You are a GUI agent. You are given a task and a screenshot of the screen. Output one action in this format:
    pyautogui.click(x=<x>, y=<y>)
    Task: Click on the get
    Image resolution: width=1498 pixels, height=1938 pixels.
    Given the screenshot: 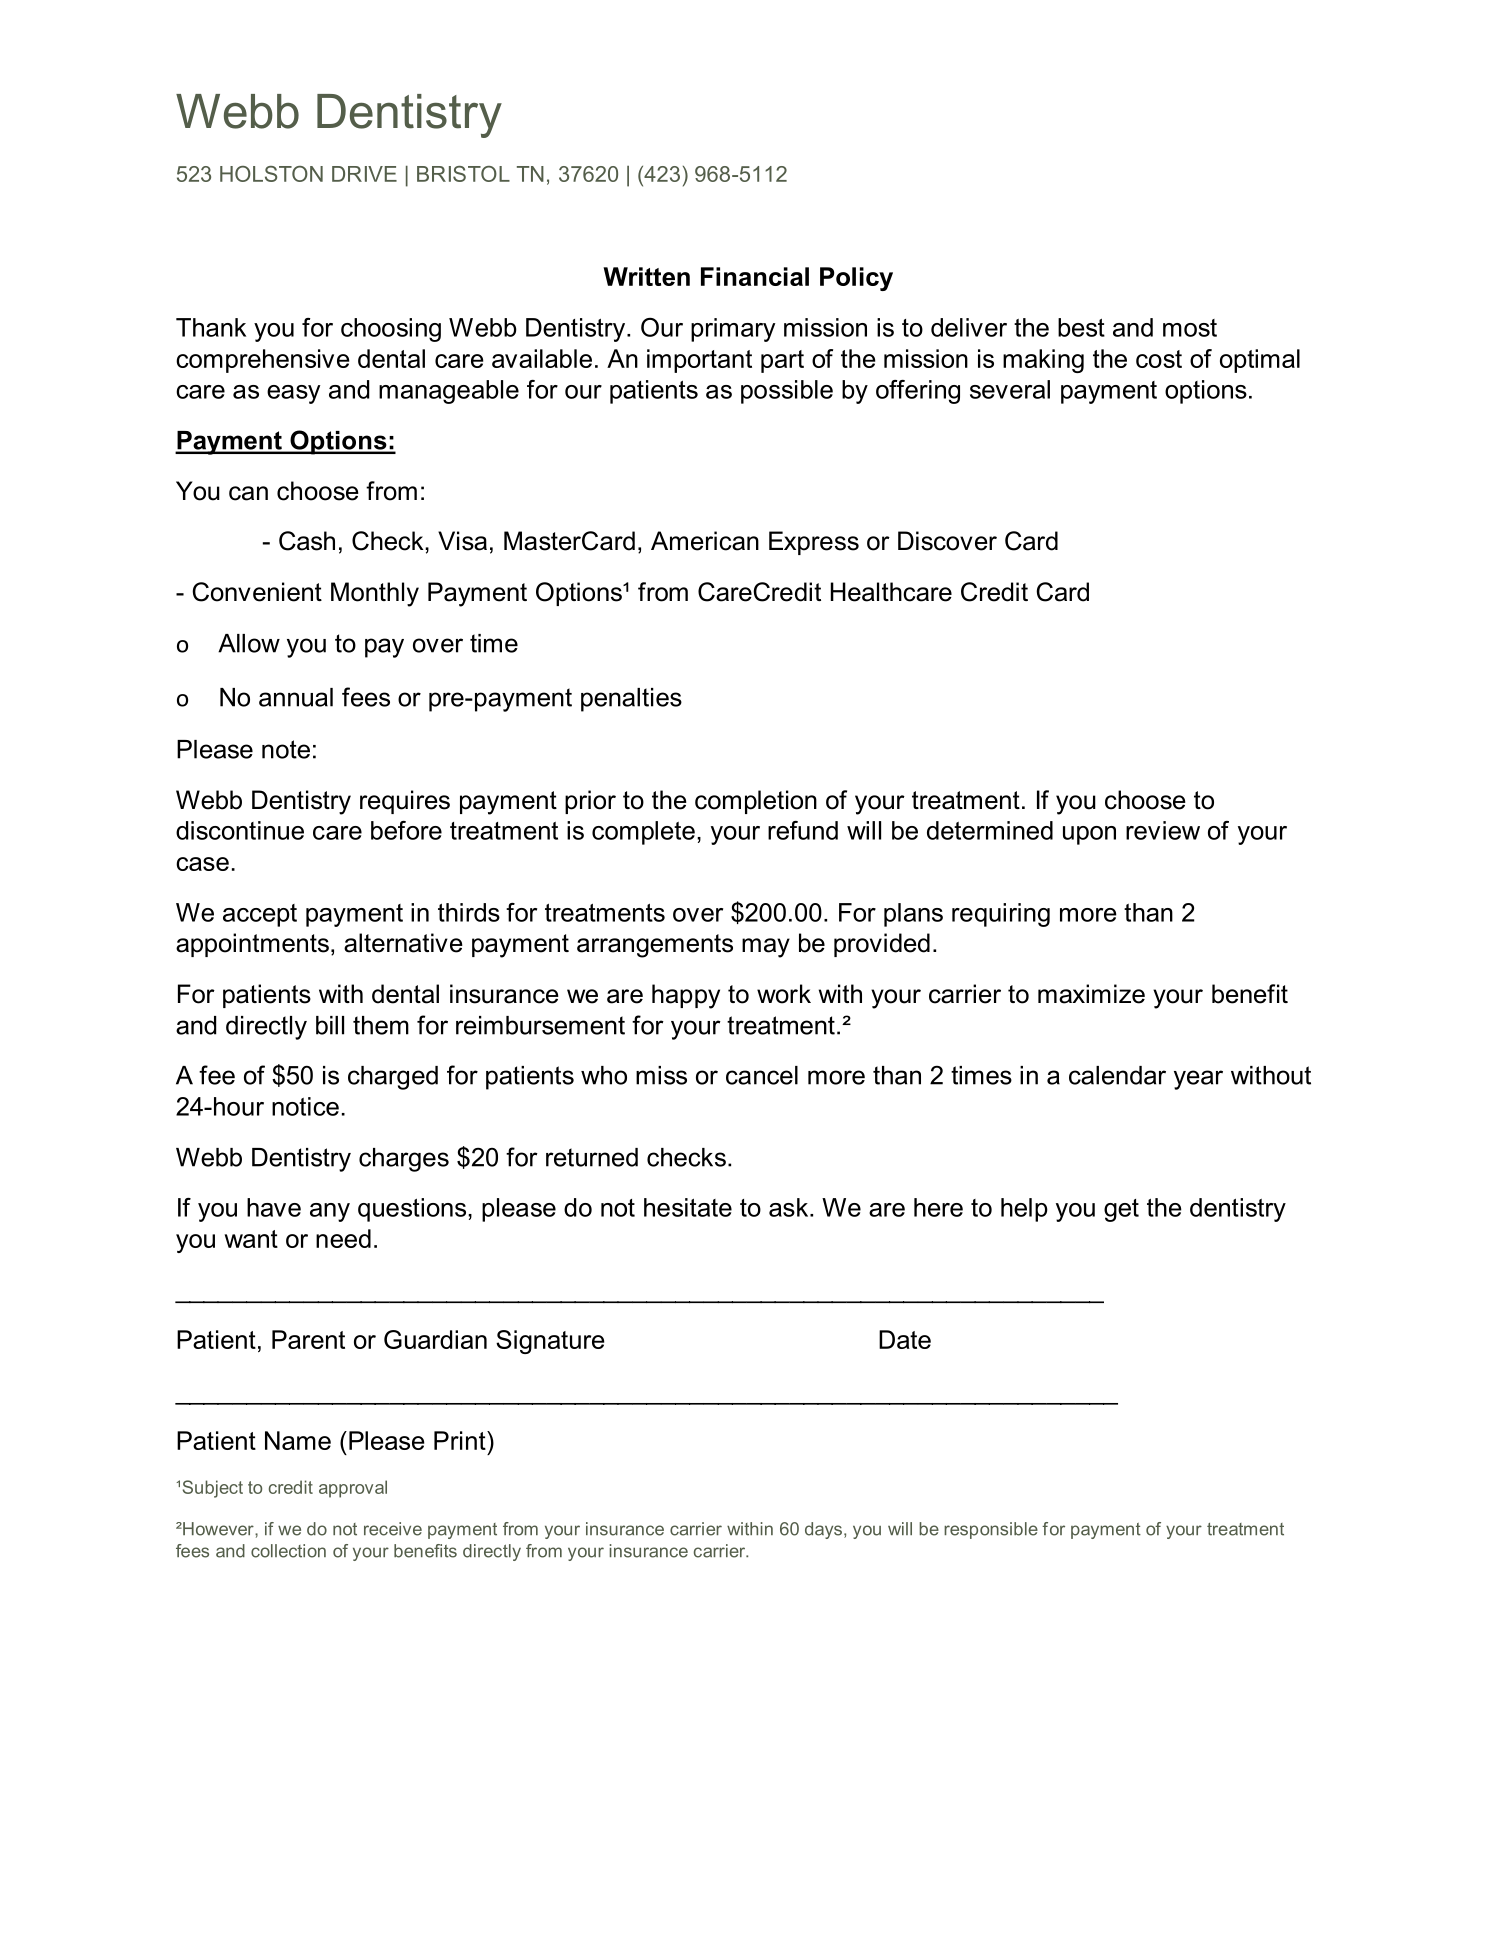 What is the action you would take?
    pyautogui.click(x=1121, y=1210)
